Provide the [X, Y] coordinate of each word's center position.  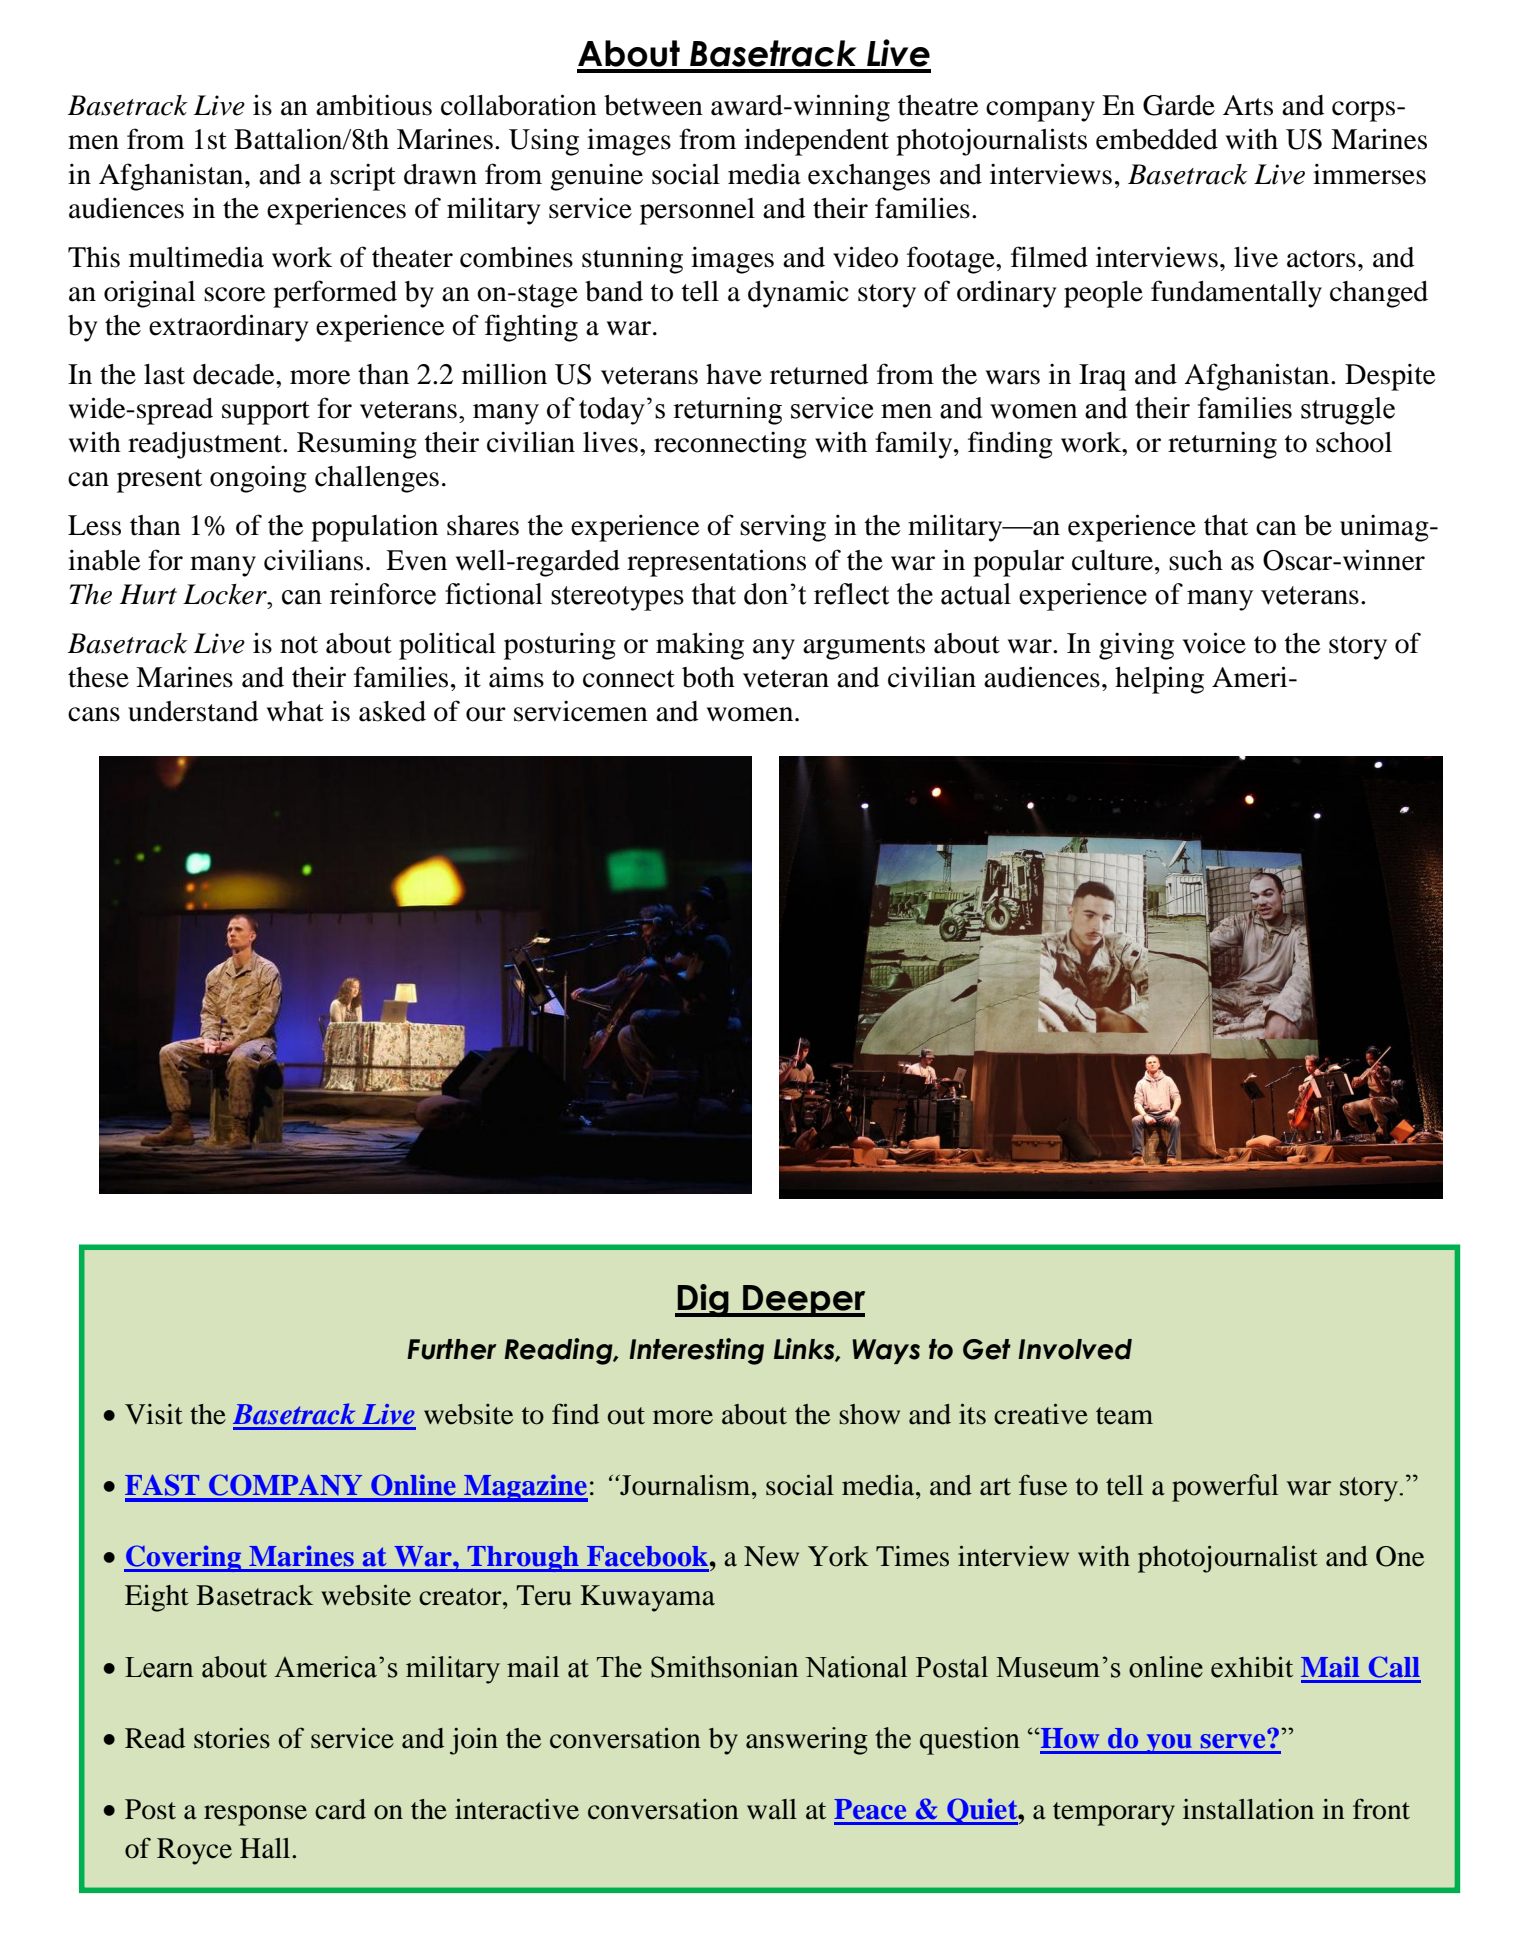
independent [816, 142]
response [255, 1815]
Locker [226, 594]
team [1124, 1416]
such [1196, 560]
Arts [1248, 105]
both [708, 677]
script [363, 177]
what [295, 711]
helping [1159, 680]
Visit [154, 1414]
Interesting [696, 1351]
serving [783, 528]
